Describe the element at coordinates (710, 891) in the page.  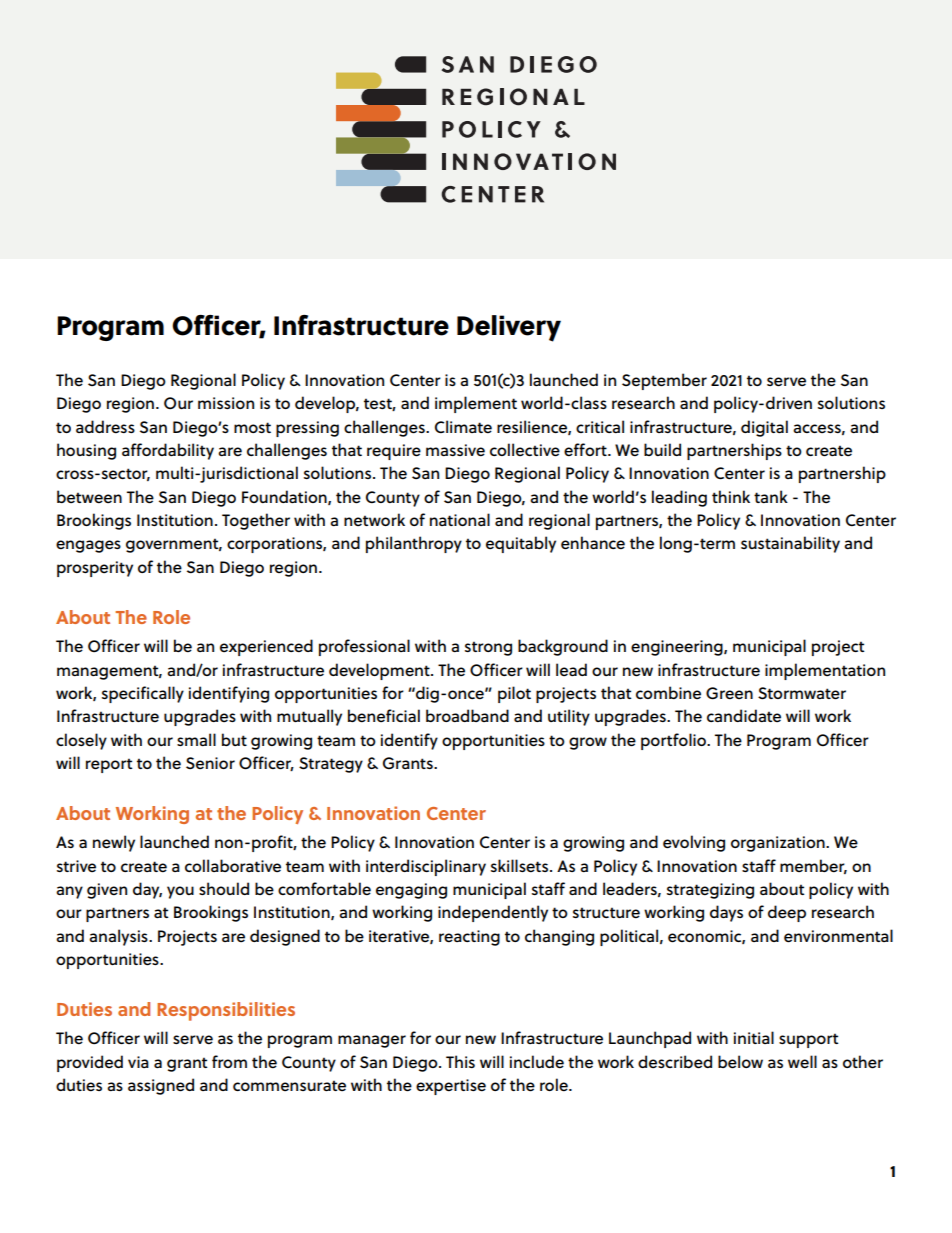
I see `strategizing` at that location.
